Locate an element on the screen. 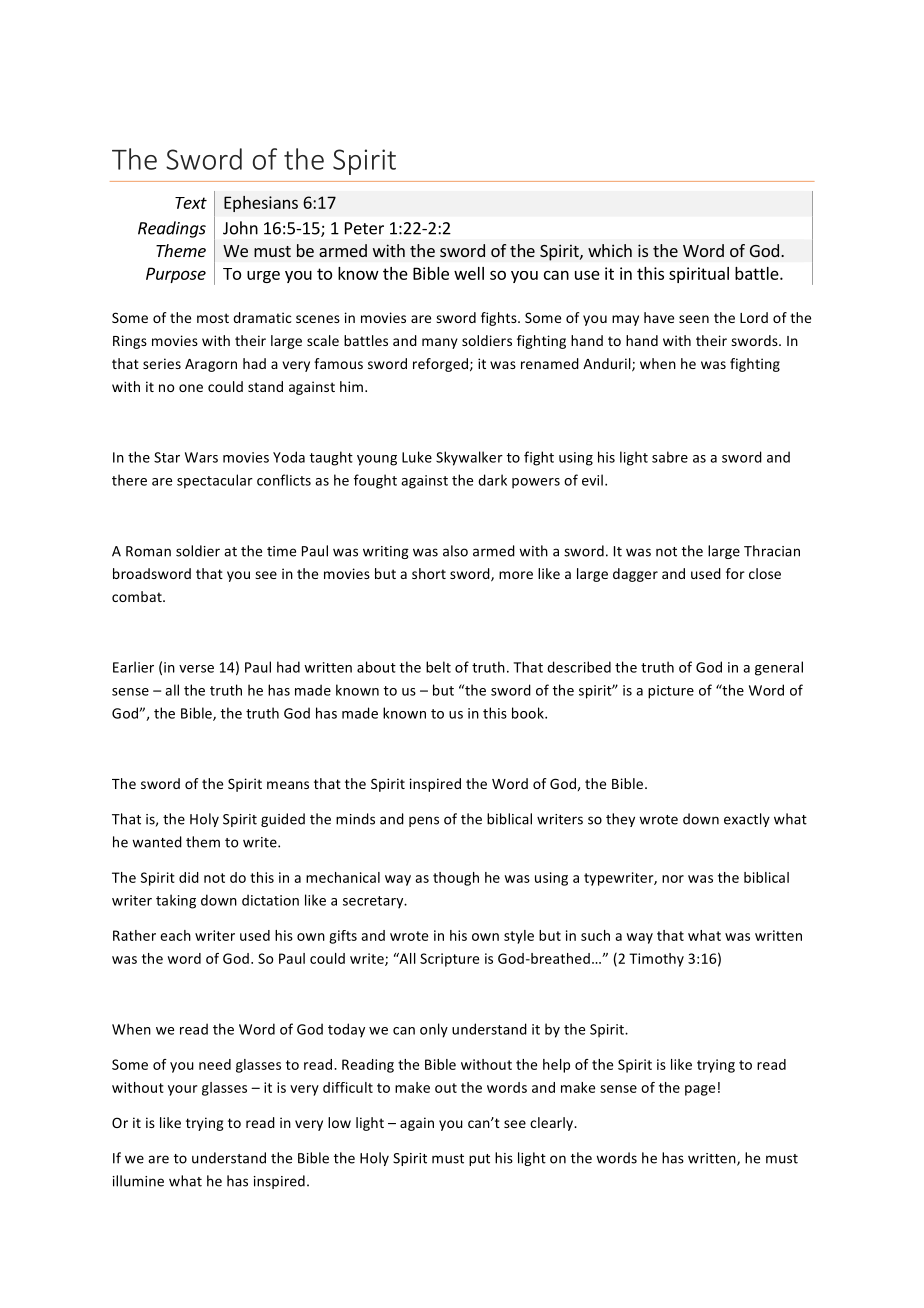 The height and width of the screenshot is (1308, 924). sabre is located at coordinates (670, 457).
